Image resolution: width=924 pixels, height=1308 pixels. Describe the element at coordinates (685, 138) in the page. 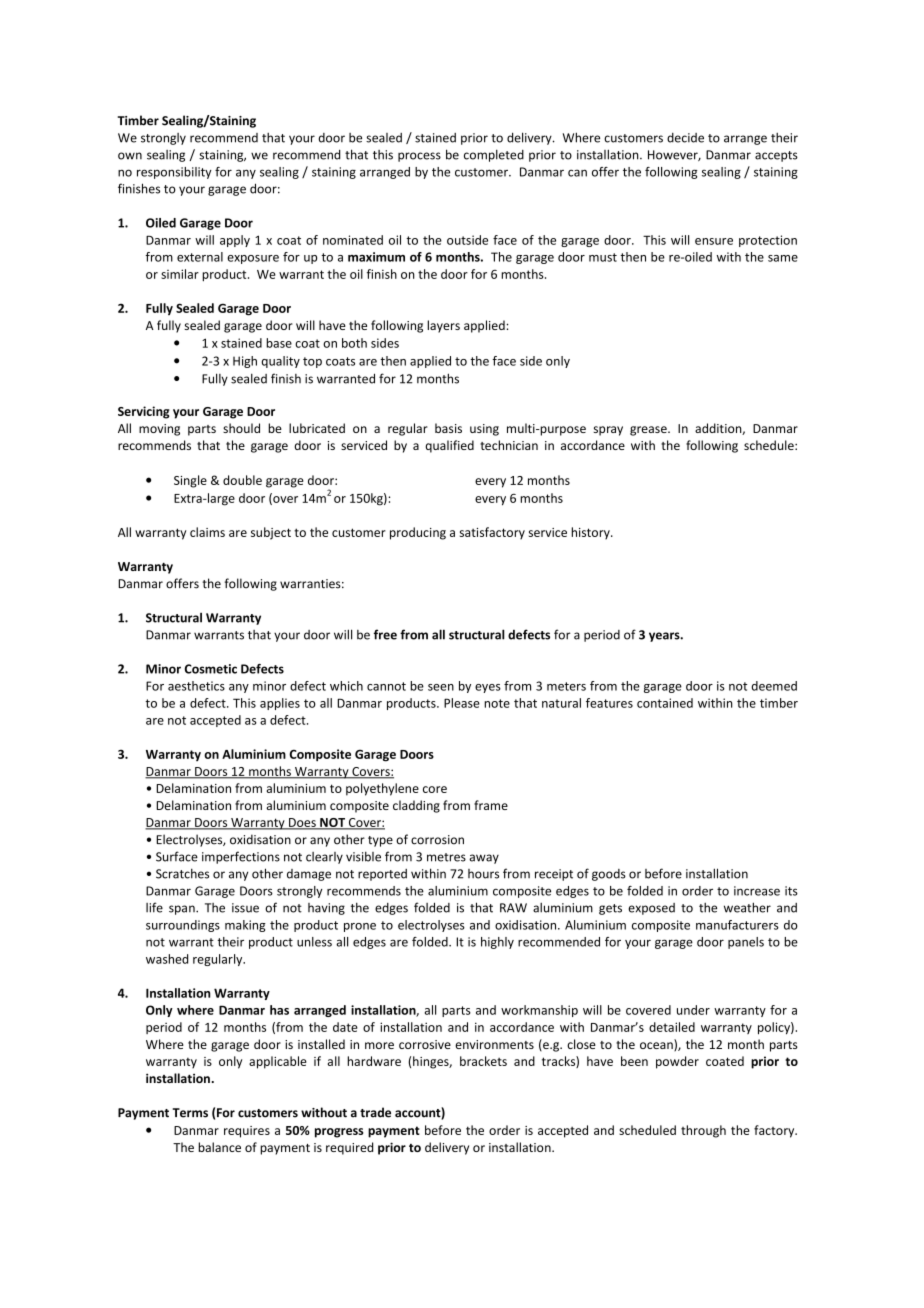

I see `decide` at that location.
